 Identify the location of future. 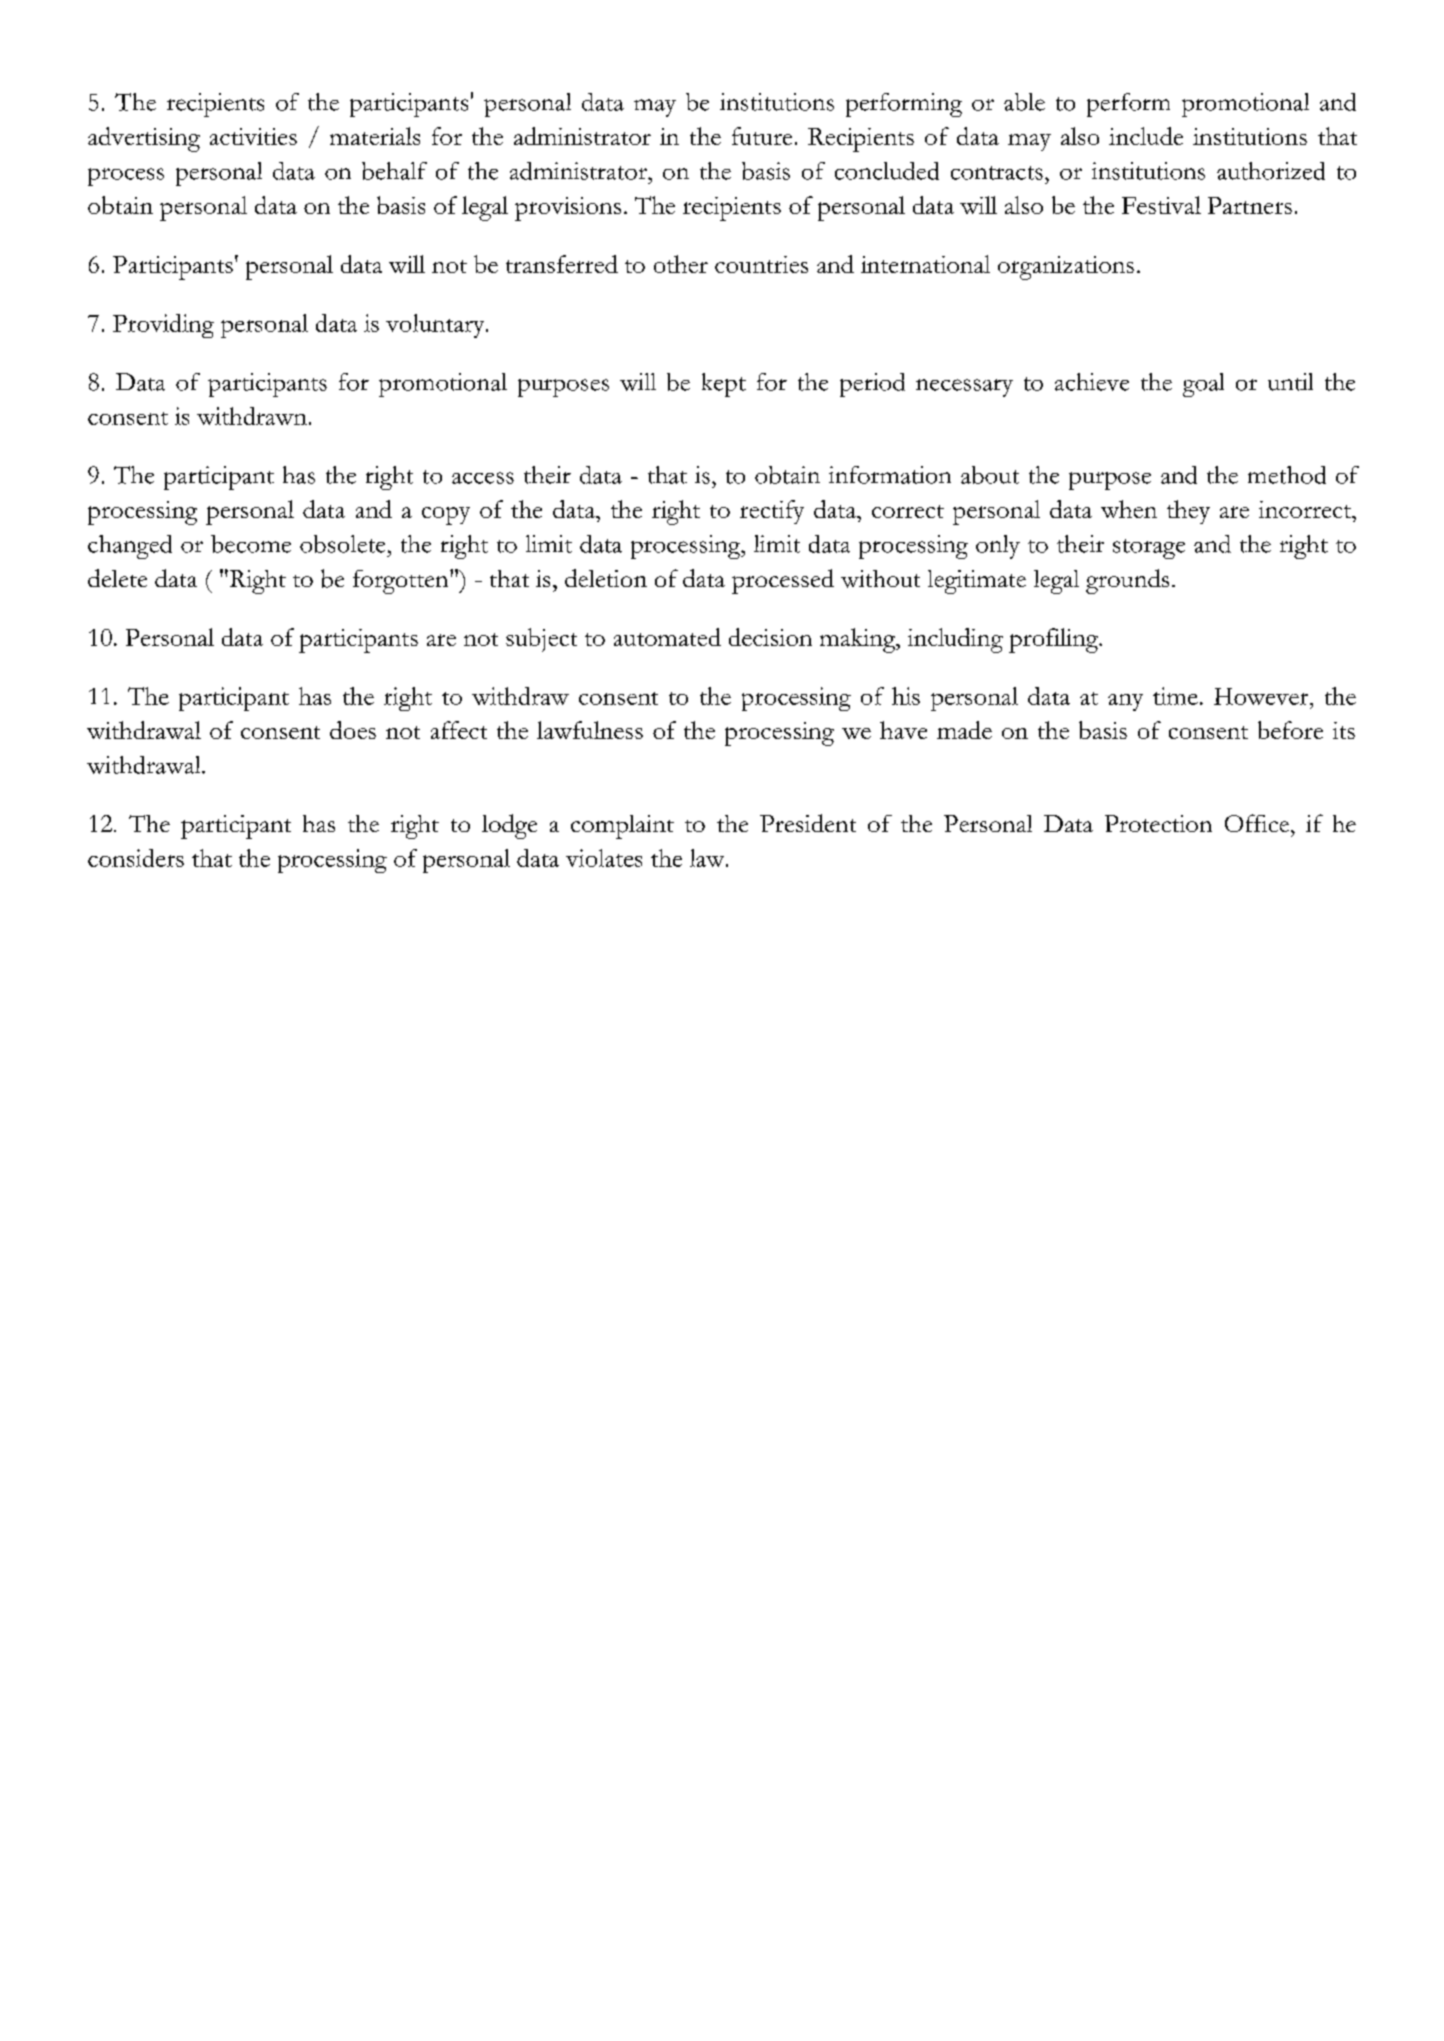
(762, 136).
